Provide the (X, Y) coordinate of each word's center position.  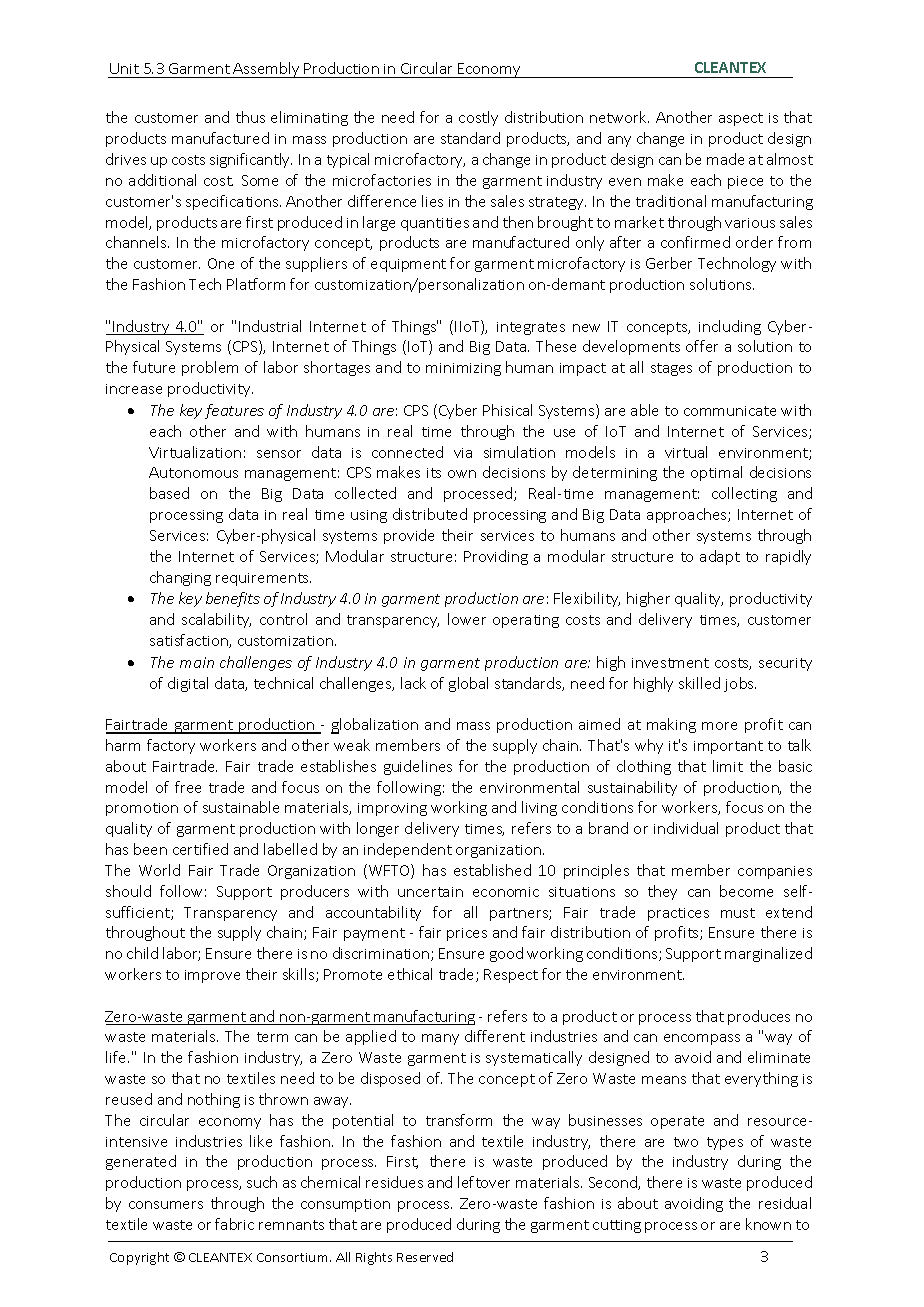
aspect (741, 119)
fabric (234, 1224)
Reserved (425, 1257)
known (768, 1224)
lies (432, 201)
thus (250, 117)
